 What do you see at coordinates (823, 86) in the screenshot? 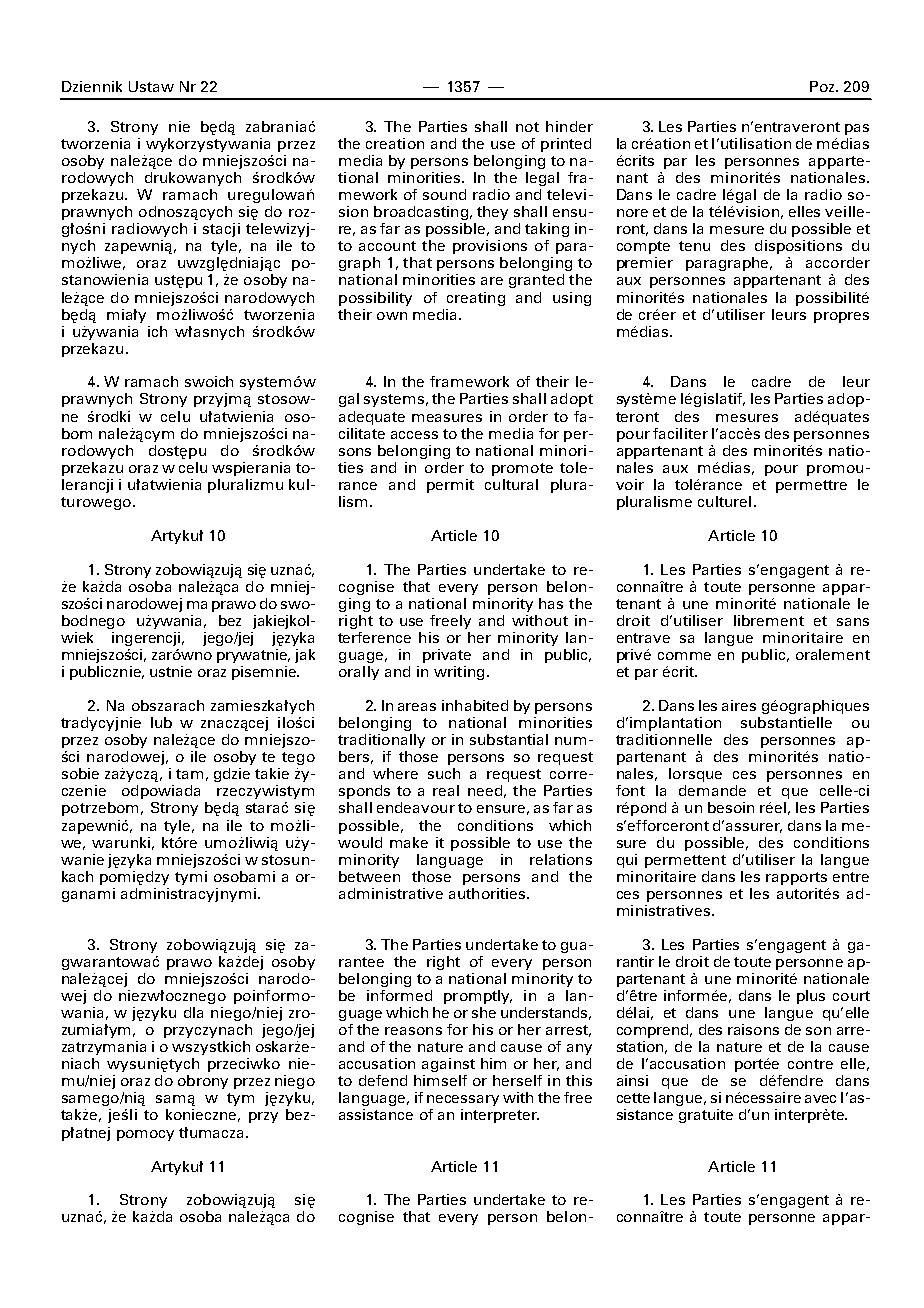
I see `Poz` at bounding box center [823, 86].
